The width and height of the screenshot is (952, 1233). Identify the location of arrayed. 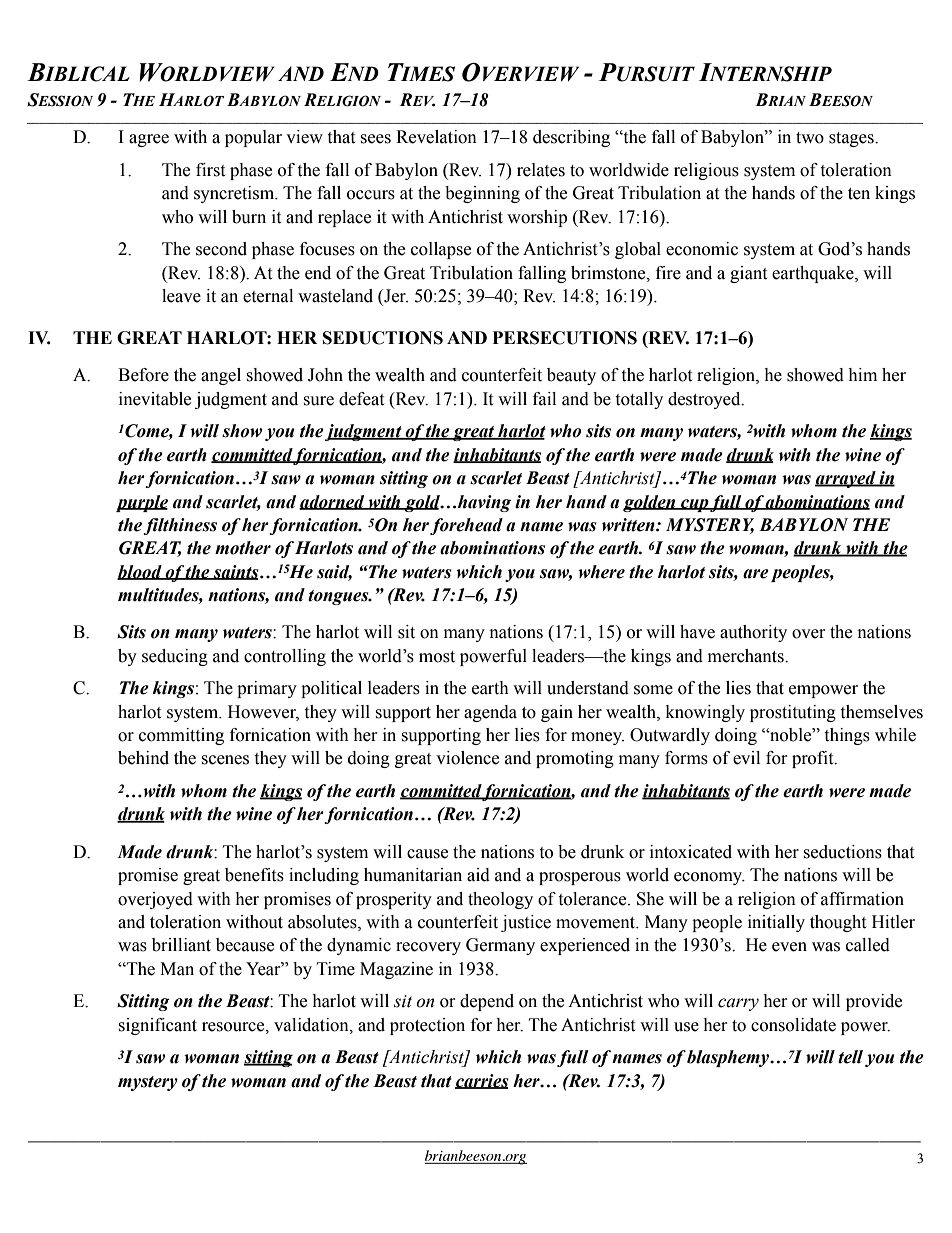
(846, 479).
